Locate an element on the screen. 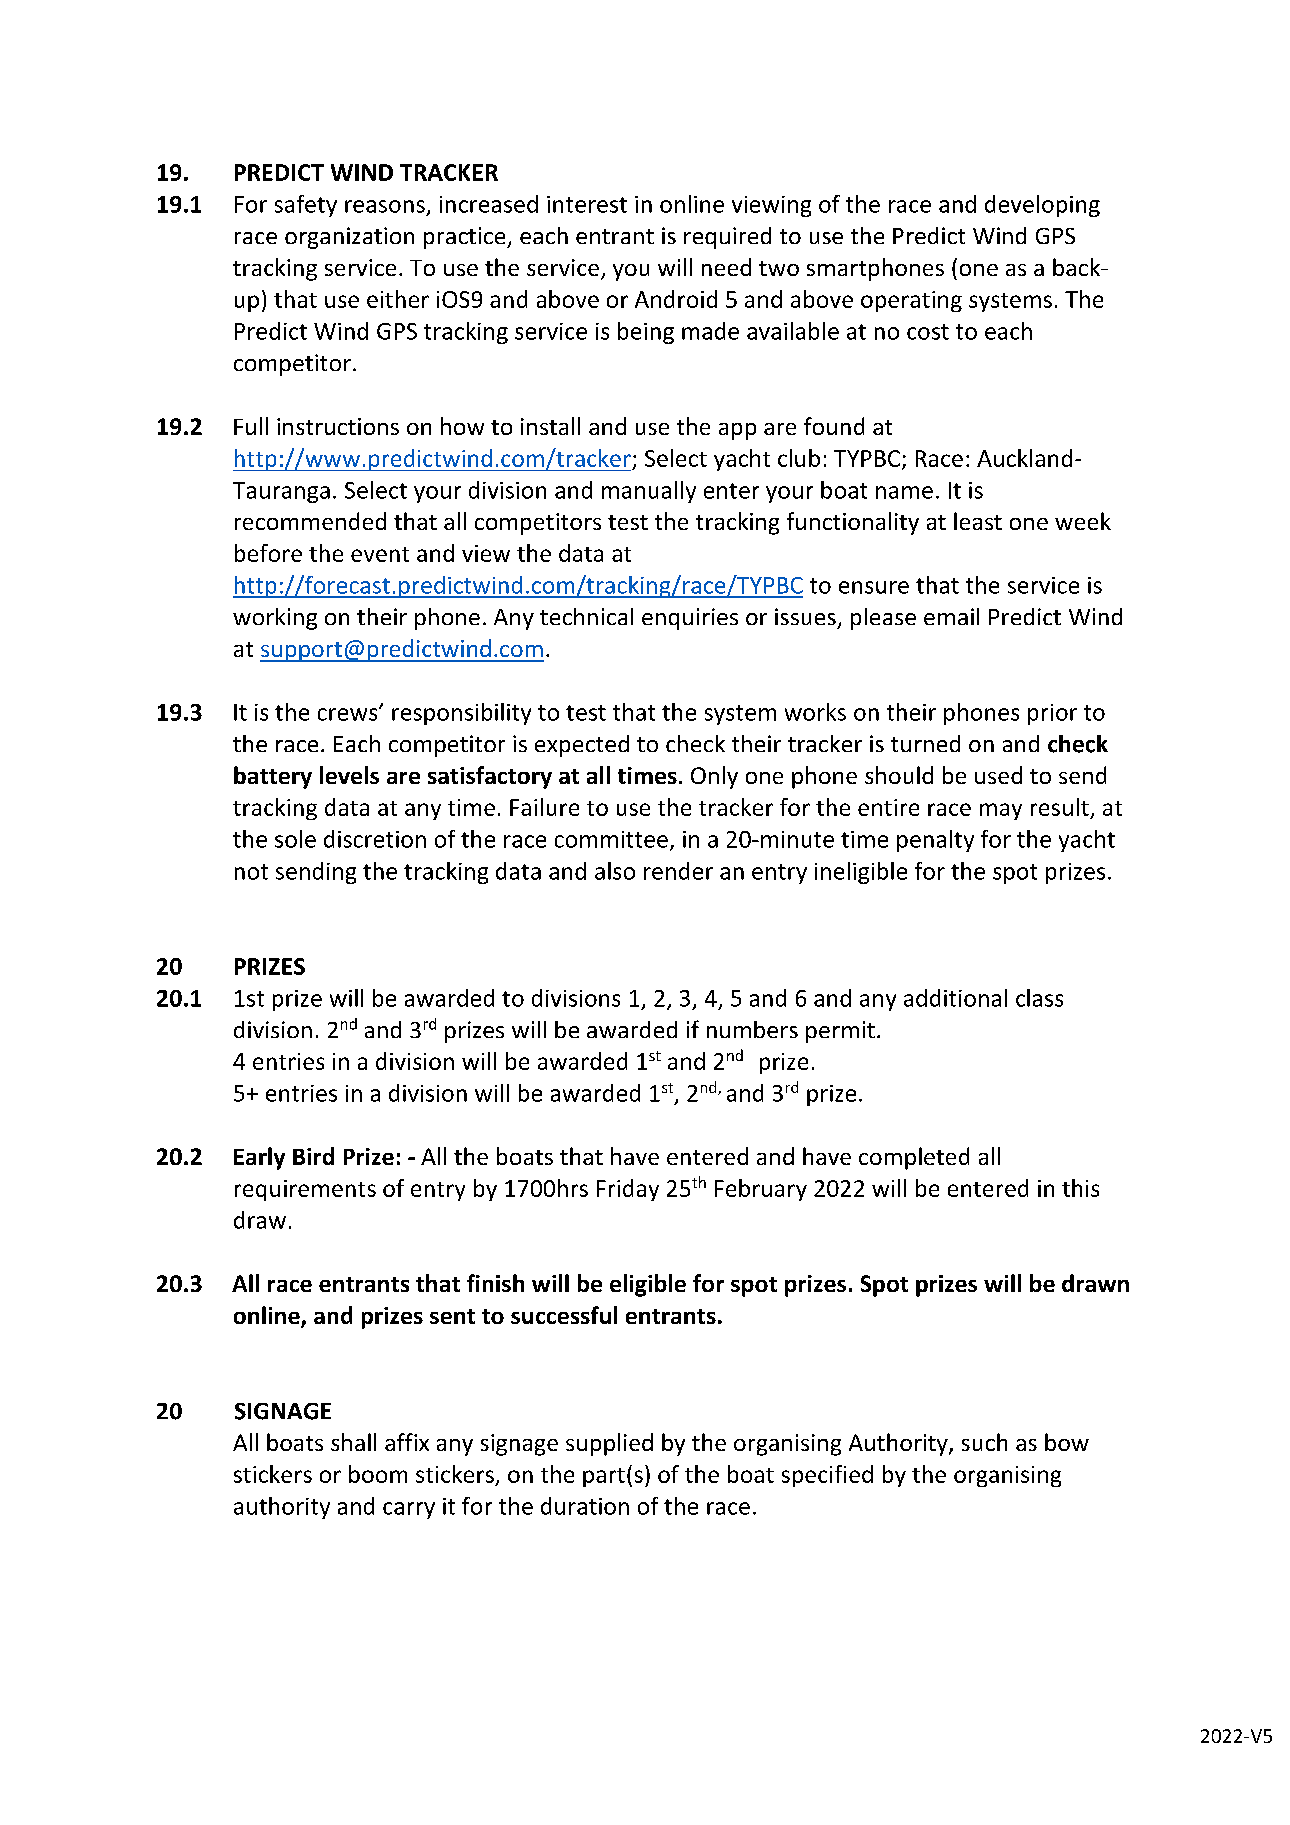 This screenshot has height=1825, width=1290. developing is located at coordinates (1042, 206).
